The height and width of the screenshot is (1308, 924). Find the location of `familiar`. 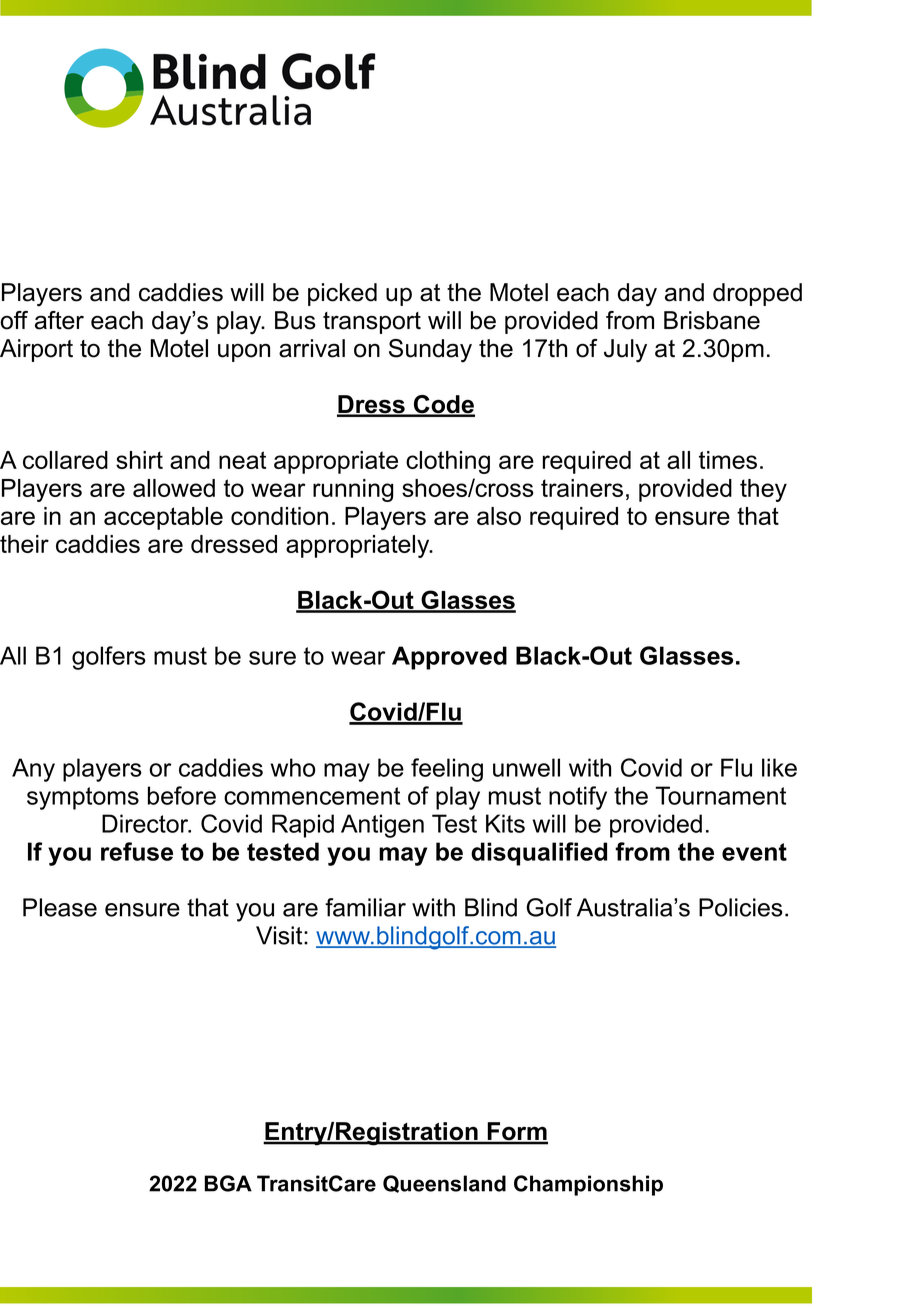

familiar is located at coordinates (365, 907).
